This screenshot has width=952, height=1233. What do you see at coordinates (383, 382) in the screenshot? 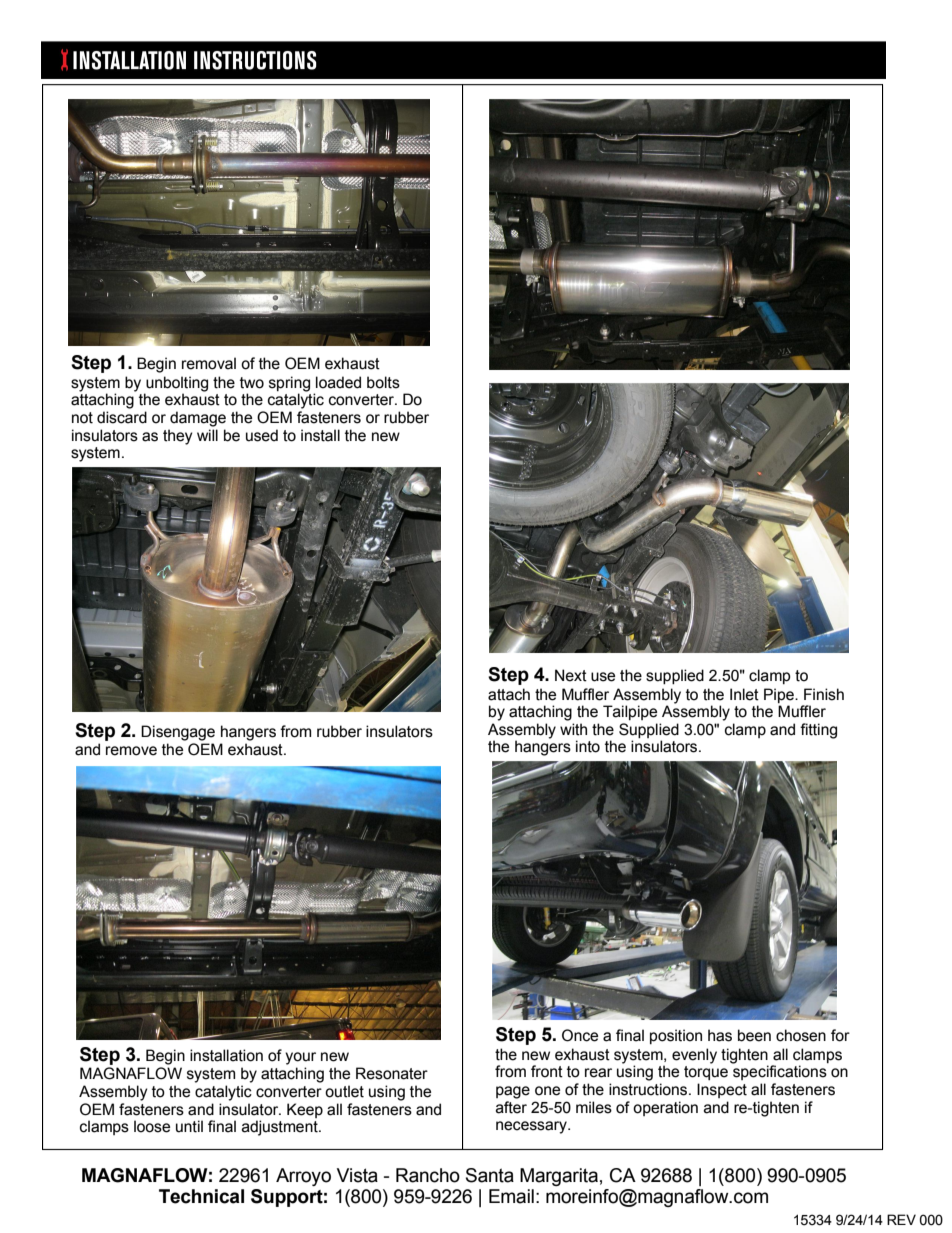
I see `bolts` at bounding box center [383, 382].
